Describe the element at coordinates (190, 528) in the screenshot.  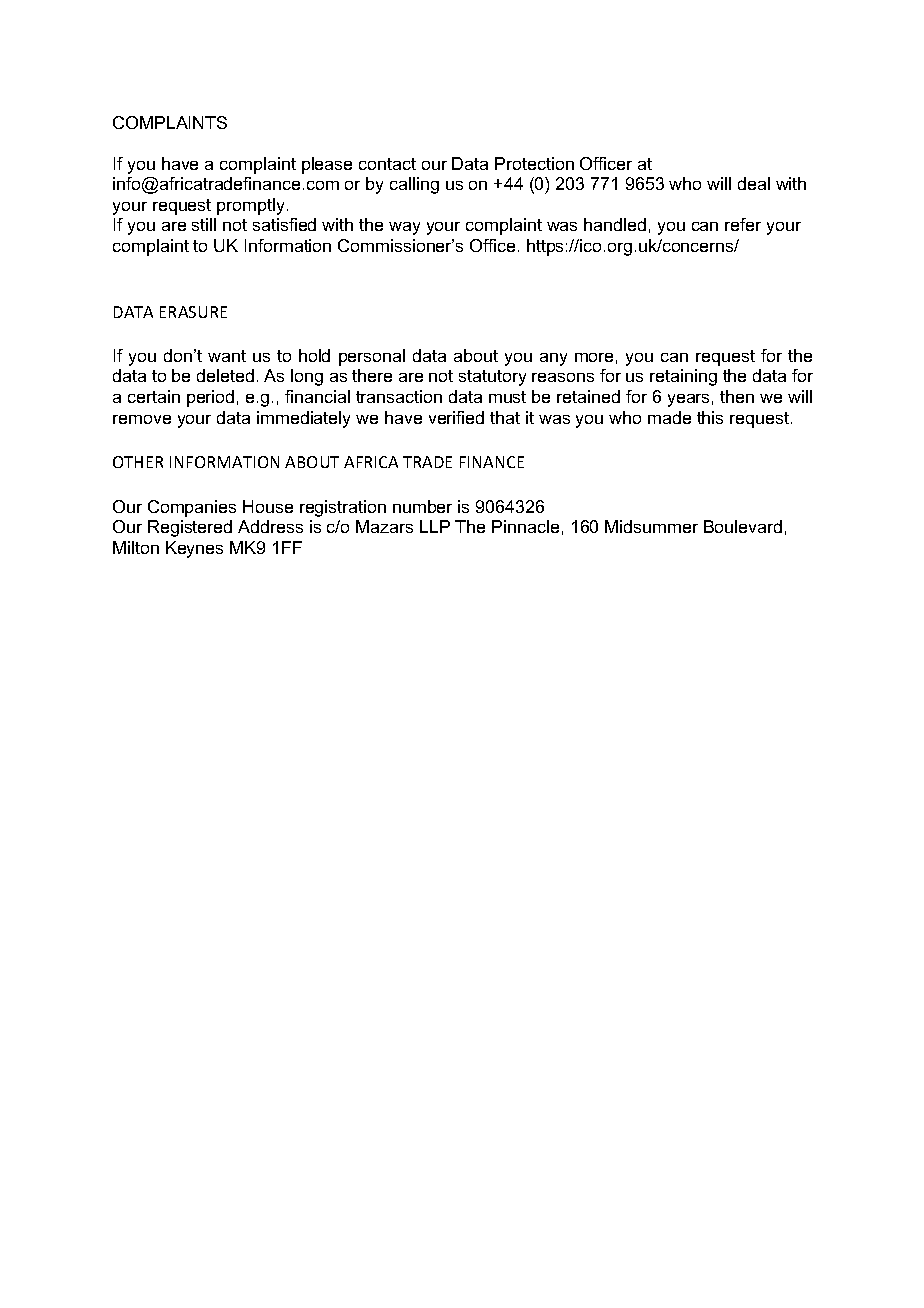
I see `Registered` at that location.
